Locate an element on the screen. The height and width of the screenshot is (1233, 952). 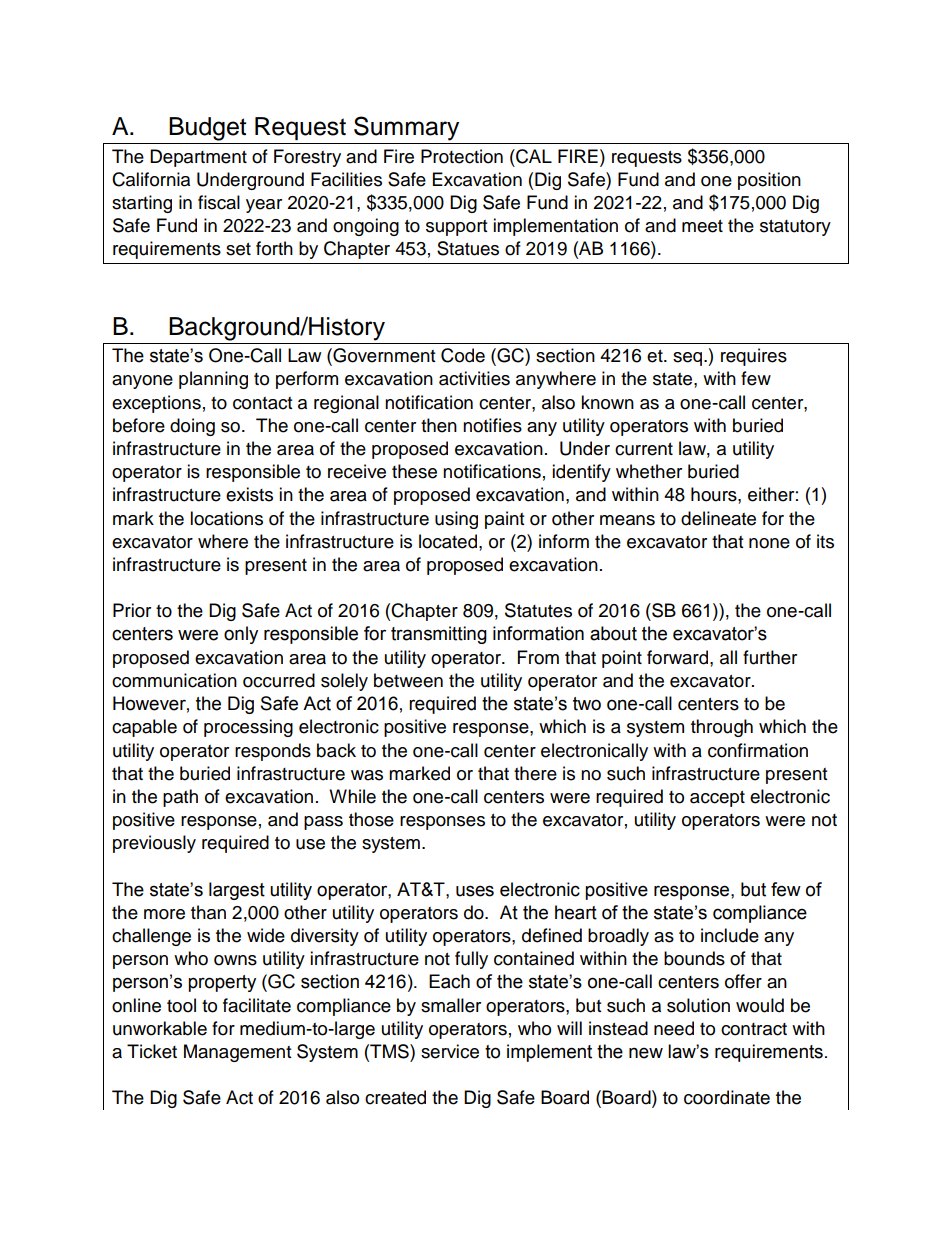
Protection is located at coordinates (462, 156).
